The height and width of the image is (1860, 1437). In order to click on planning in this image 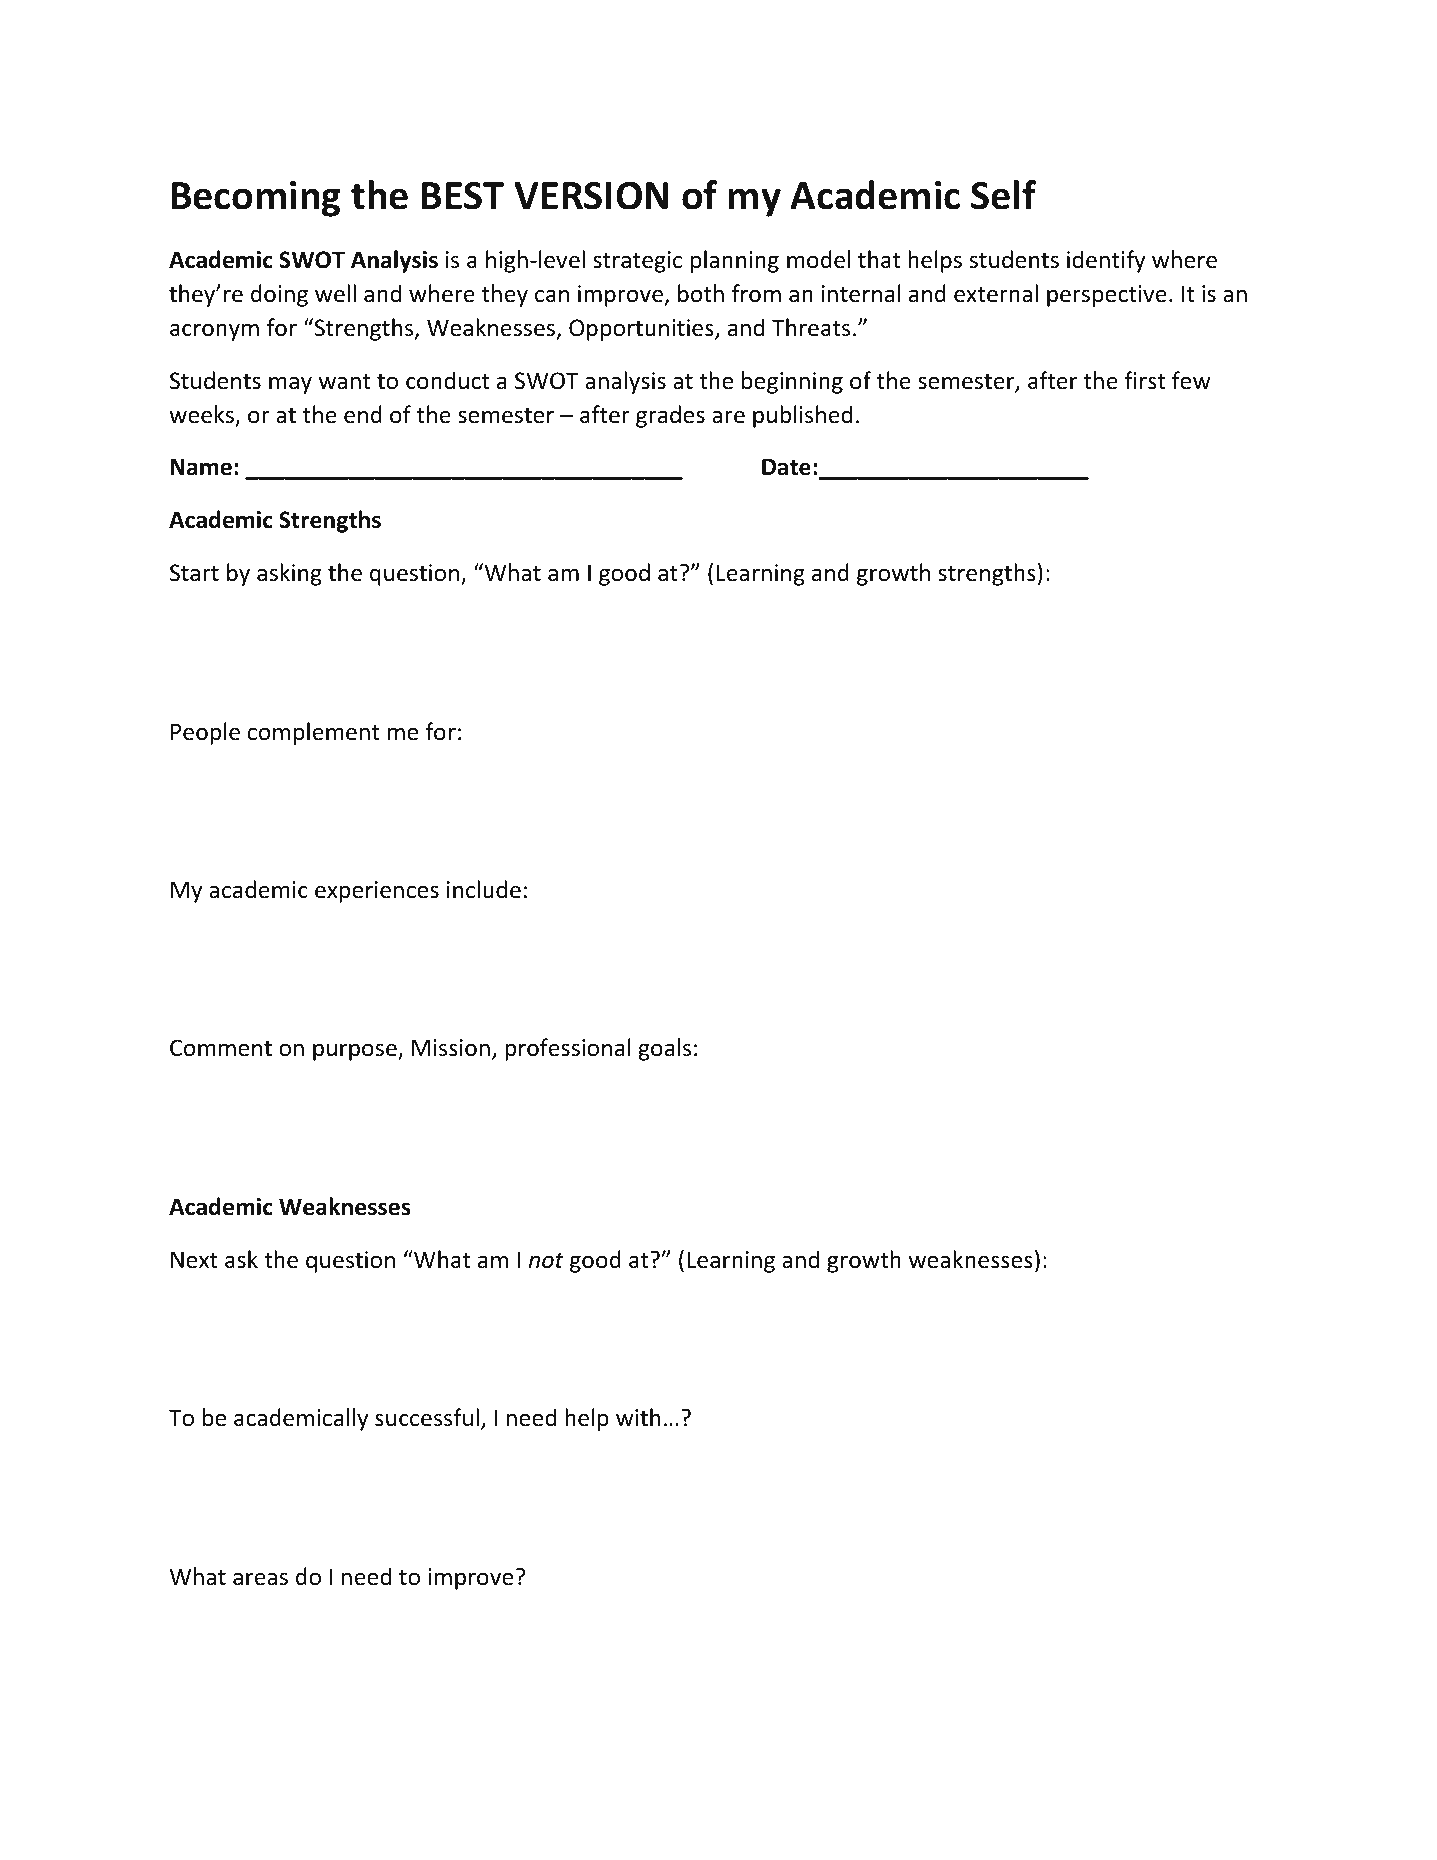, I will do `click(735, 261)`.
